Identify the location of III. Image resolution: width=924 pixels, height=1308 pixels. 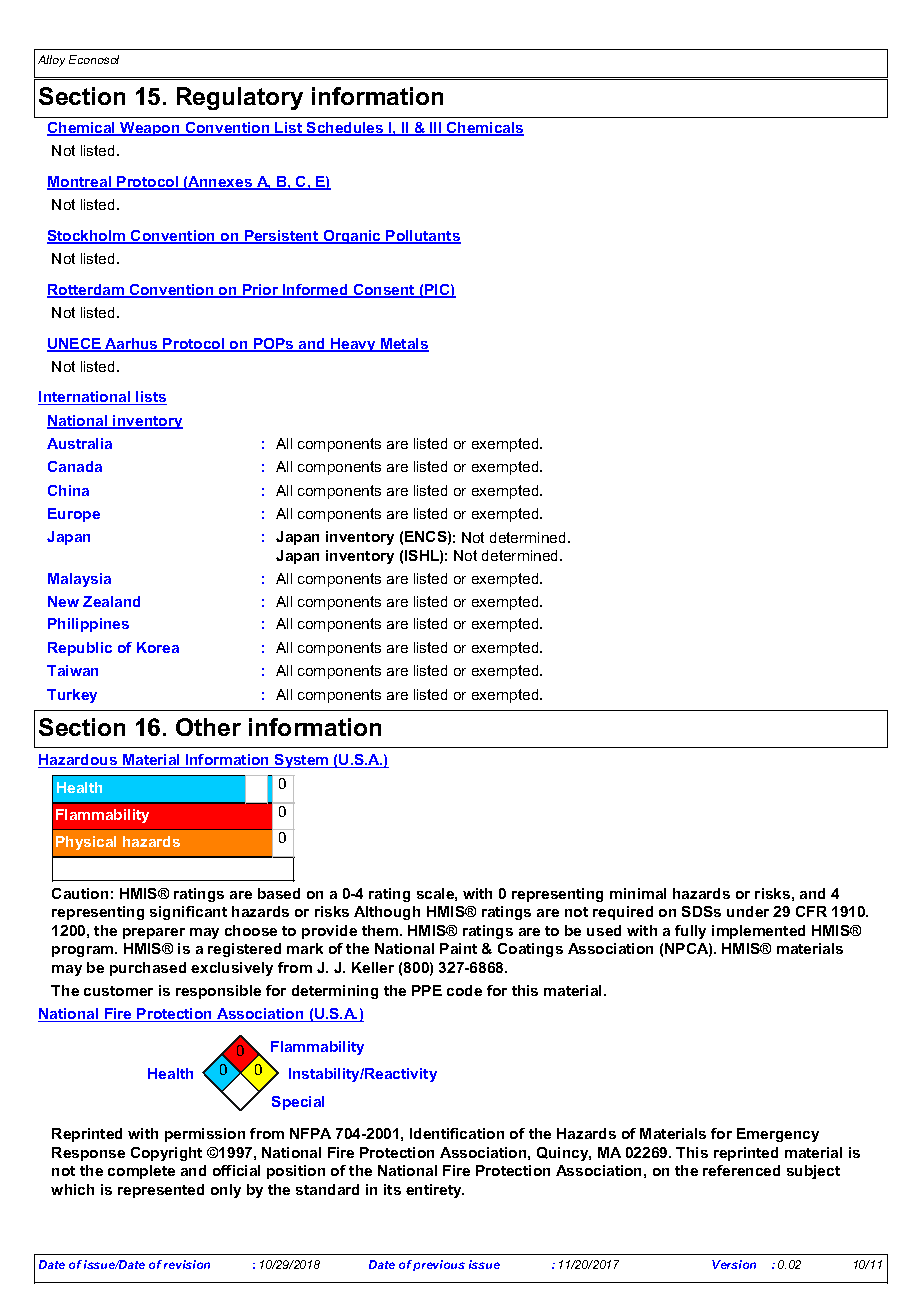
(436, 129).
